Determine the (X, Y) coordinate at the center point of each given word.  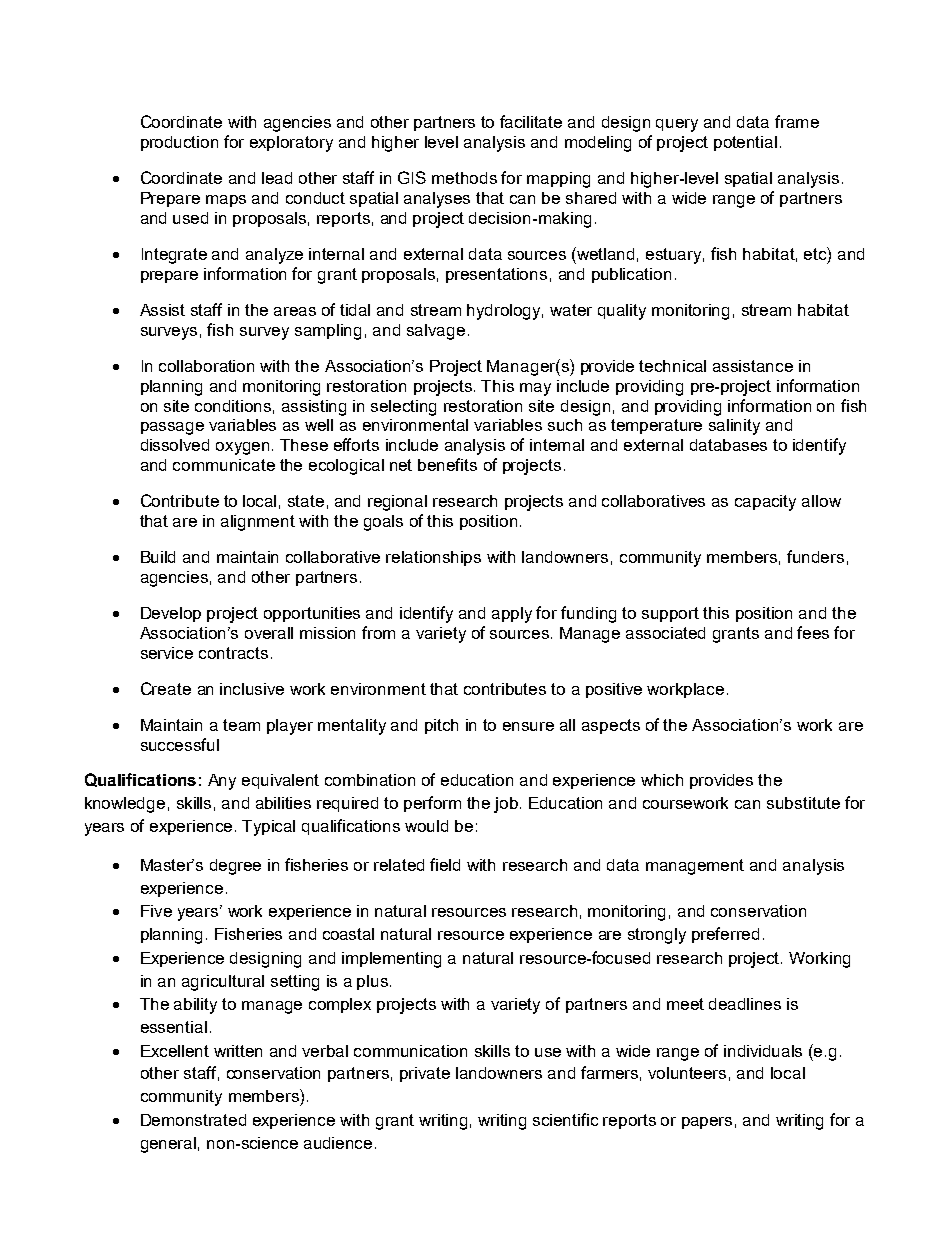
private (425, 1074)
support (670, 614)
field (445, 864)
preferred (725, 935)
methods (464, 178)
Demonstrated (193, 1120)
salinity (734, 427)
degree (235, 867)
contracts (233, 653)
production (179, 143)
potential (745, 143)
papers (707, 1123)
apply (512, 615)
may (535, 389)
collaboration (206, 366)
